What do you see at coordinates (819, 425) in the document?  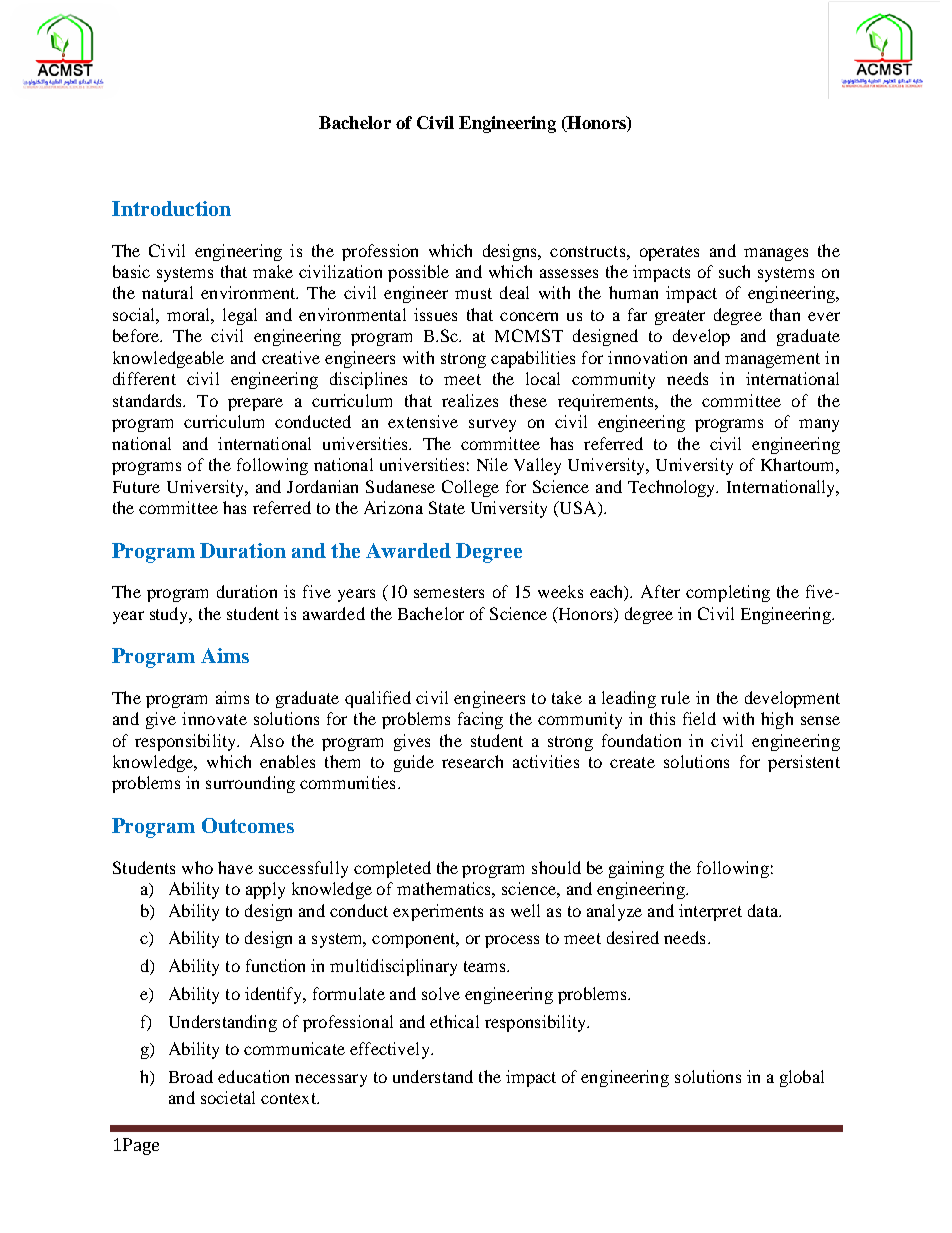 I see `many` at bounding box center [819, 425].
